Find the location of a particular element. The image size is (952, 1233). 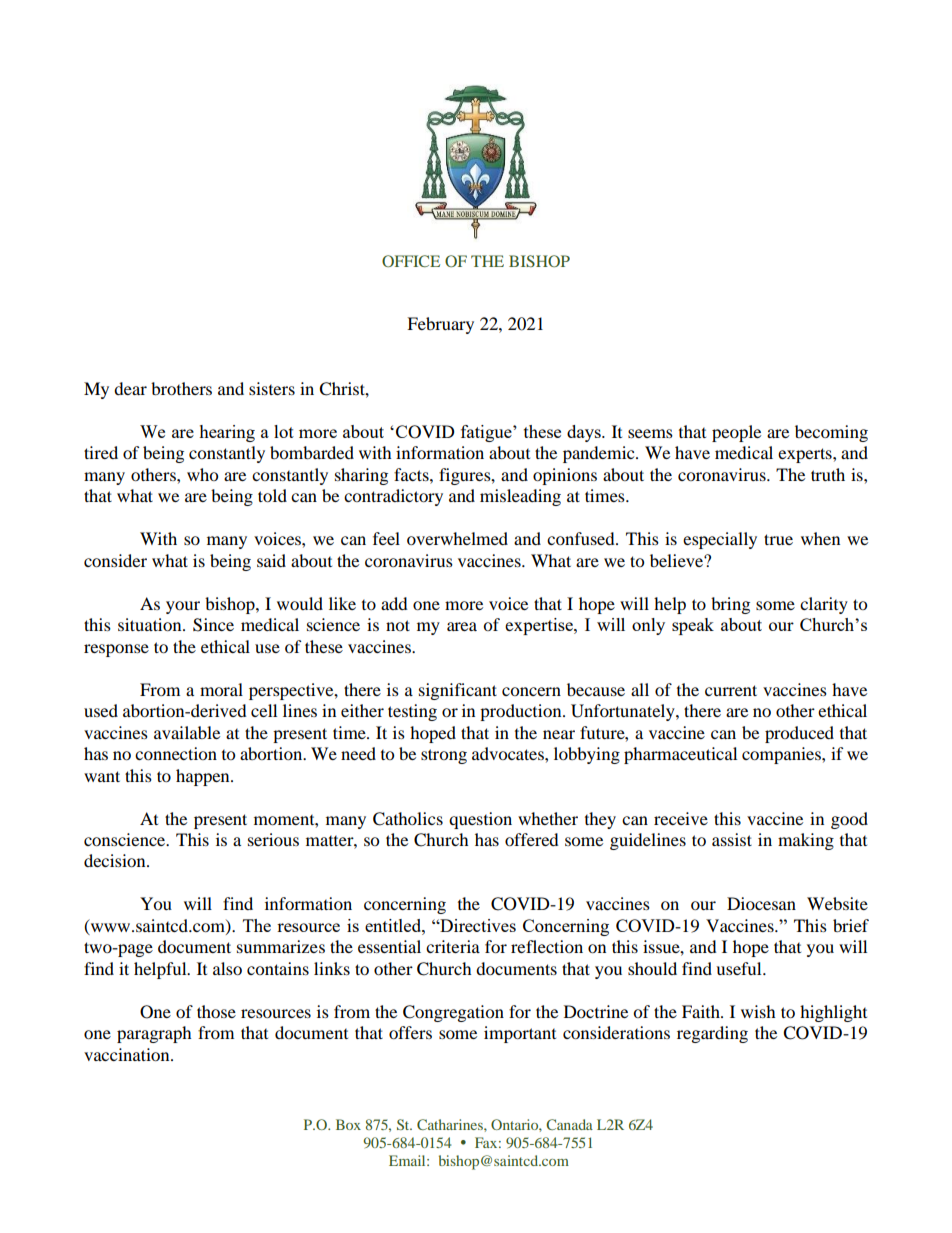

February is located at coordinates (440, 325).
